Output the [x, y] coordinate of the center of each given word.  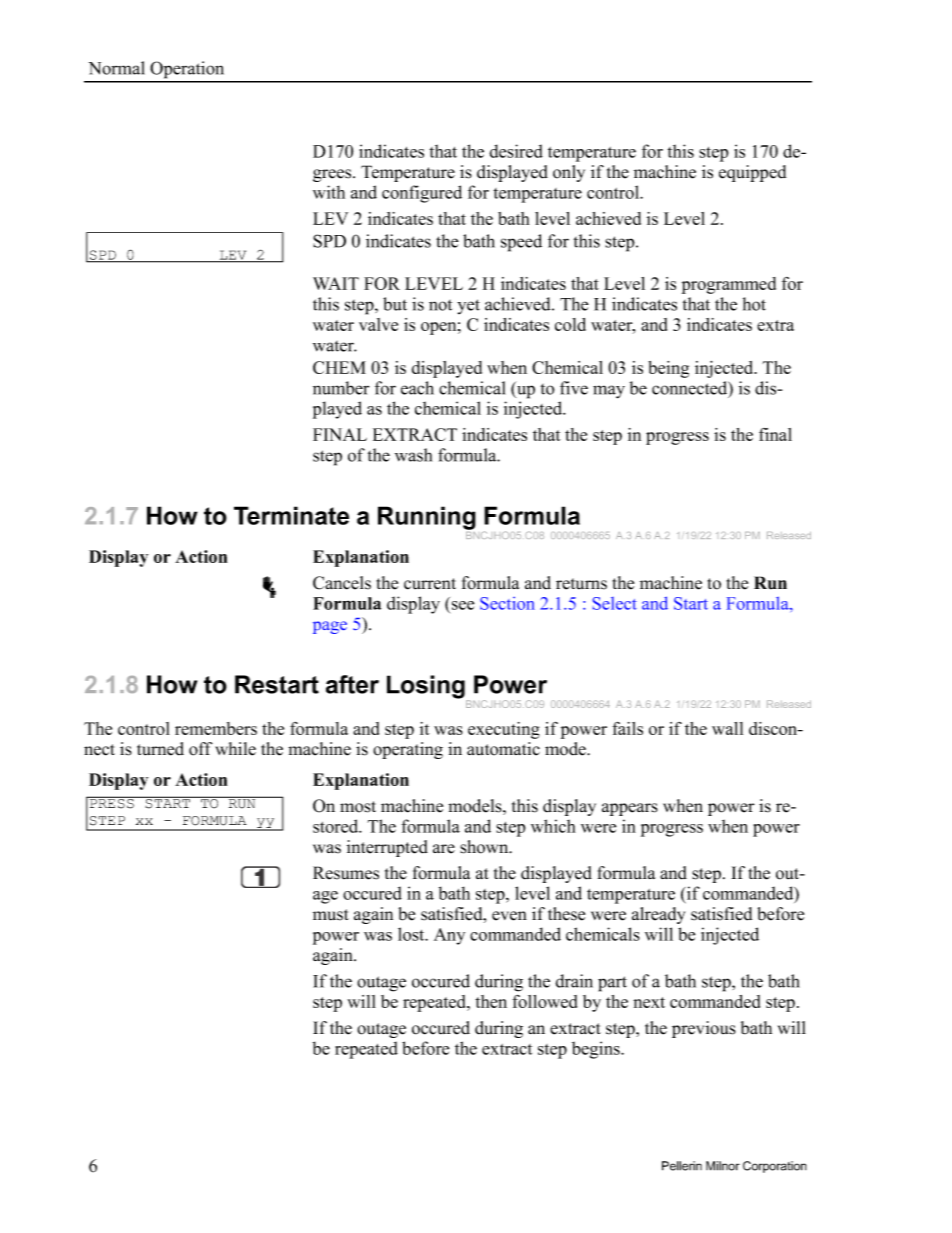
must [331, 915]
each [417, 388]
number [341, 388]
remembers [216, 728]
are [444, 849]
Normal [117, 68]
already [658, 915]
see [463, 605]
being [668, 369]
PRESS [112, 803]
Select [615, 603]
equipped [752, 173]
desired [516, 151]
